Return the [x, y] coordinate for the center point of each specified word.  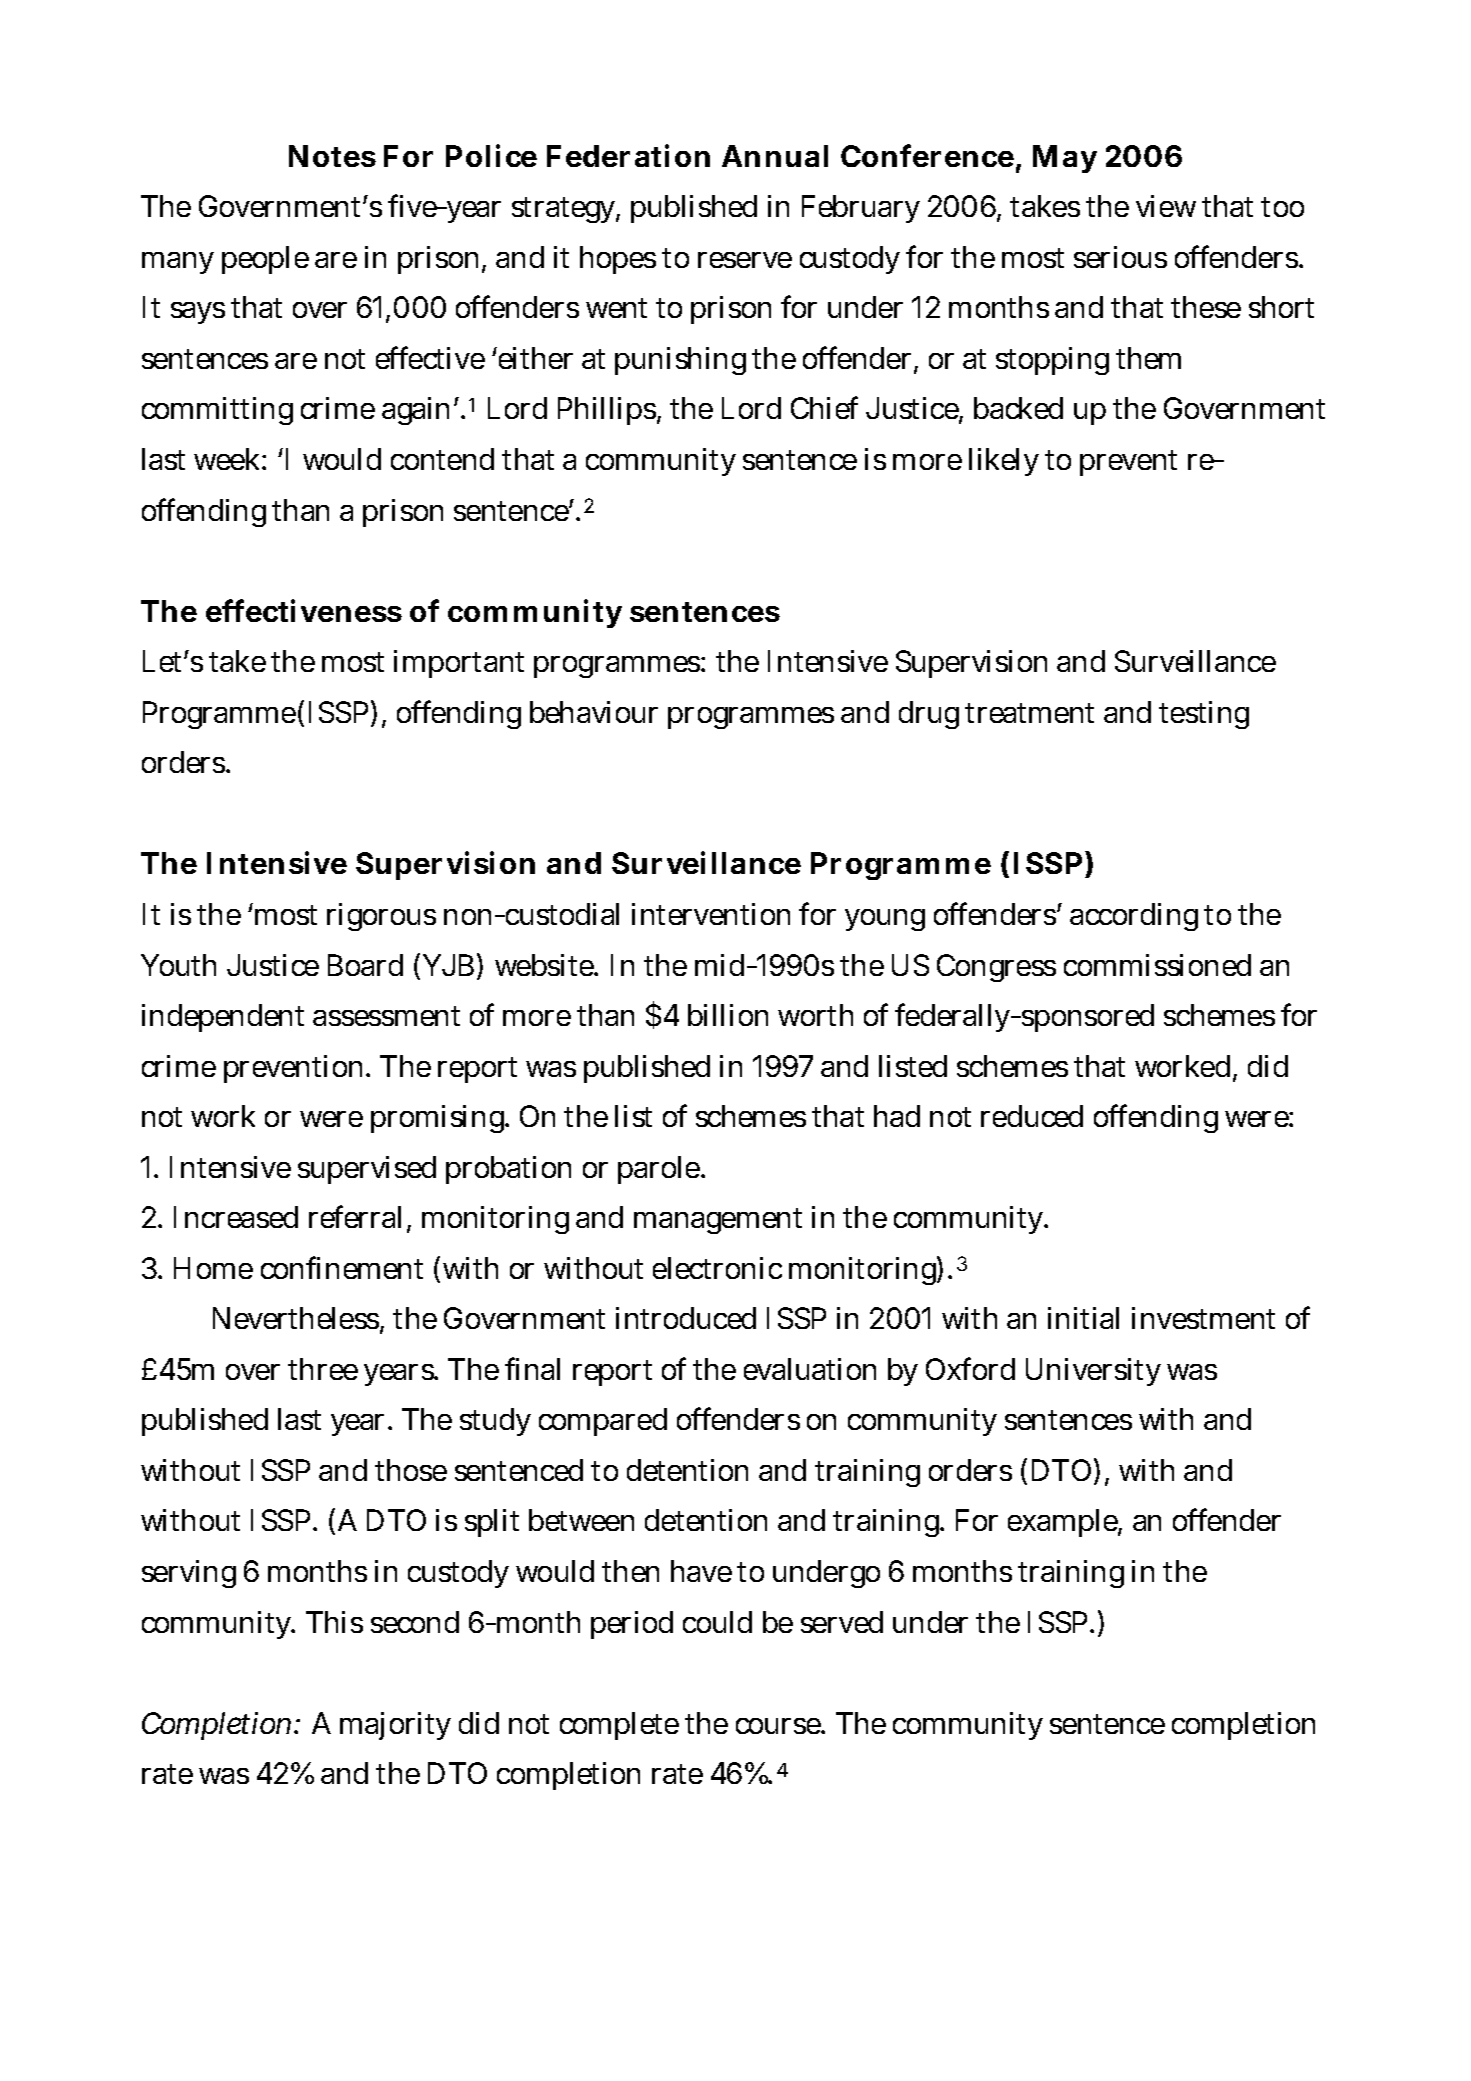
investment [1203, 1318]
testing [1204, 715]
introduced [686, 1318]
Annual [775, 156]
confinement [342, 1267]
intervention [711, 914]
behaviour [594, 712]
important [459, 664]
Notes [332, 156]
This [334, 1622]
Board [365, 965]
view [1166, 206]
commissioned [1157, 965]
